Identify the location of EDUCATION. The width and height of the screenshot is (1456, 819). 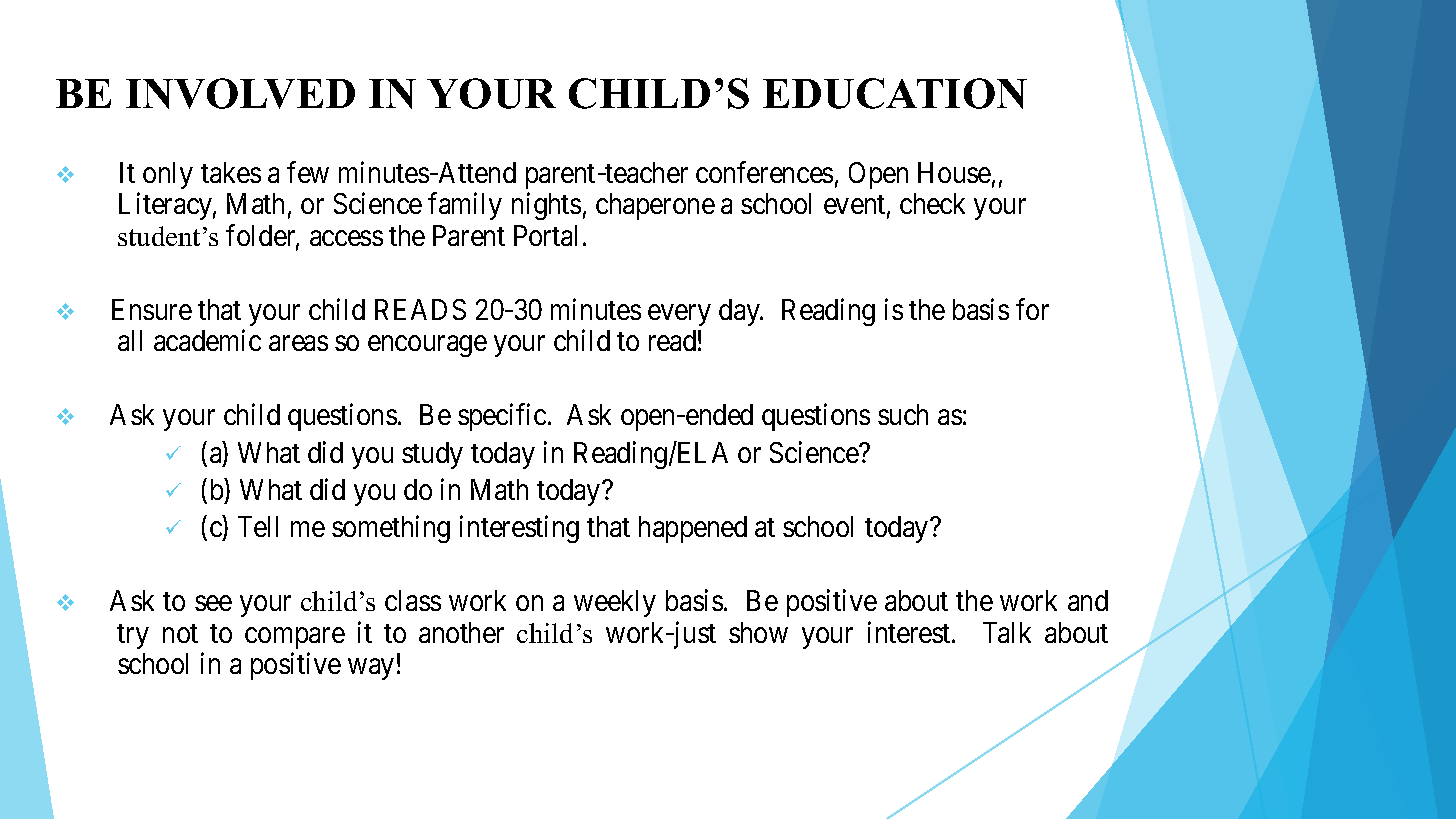
(895, 93).
